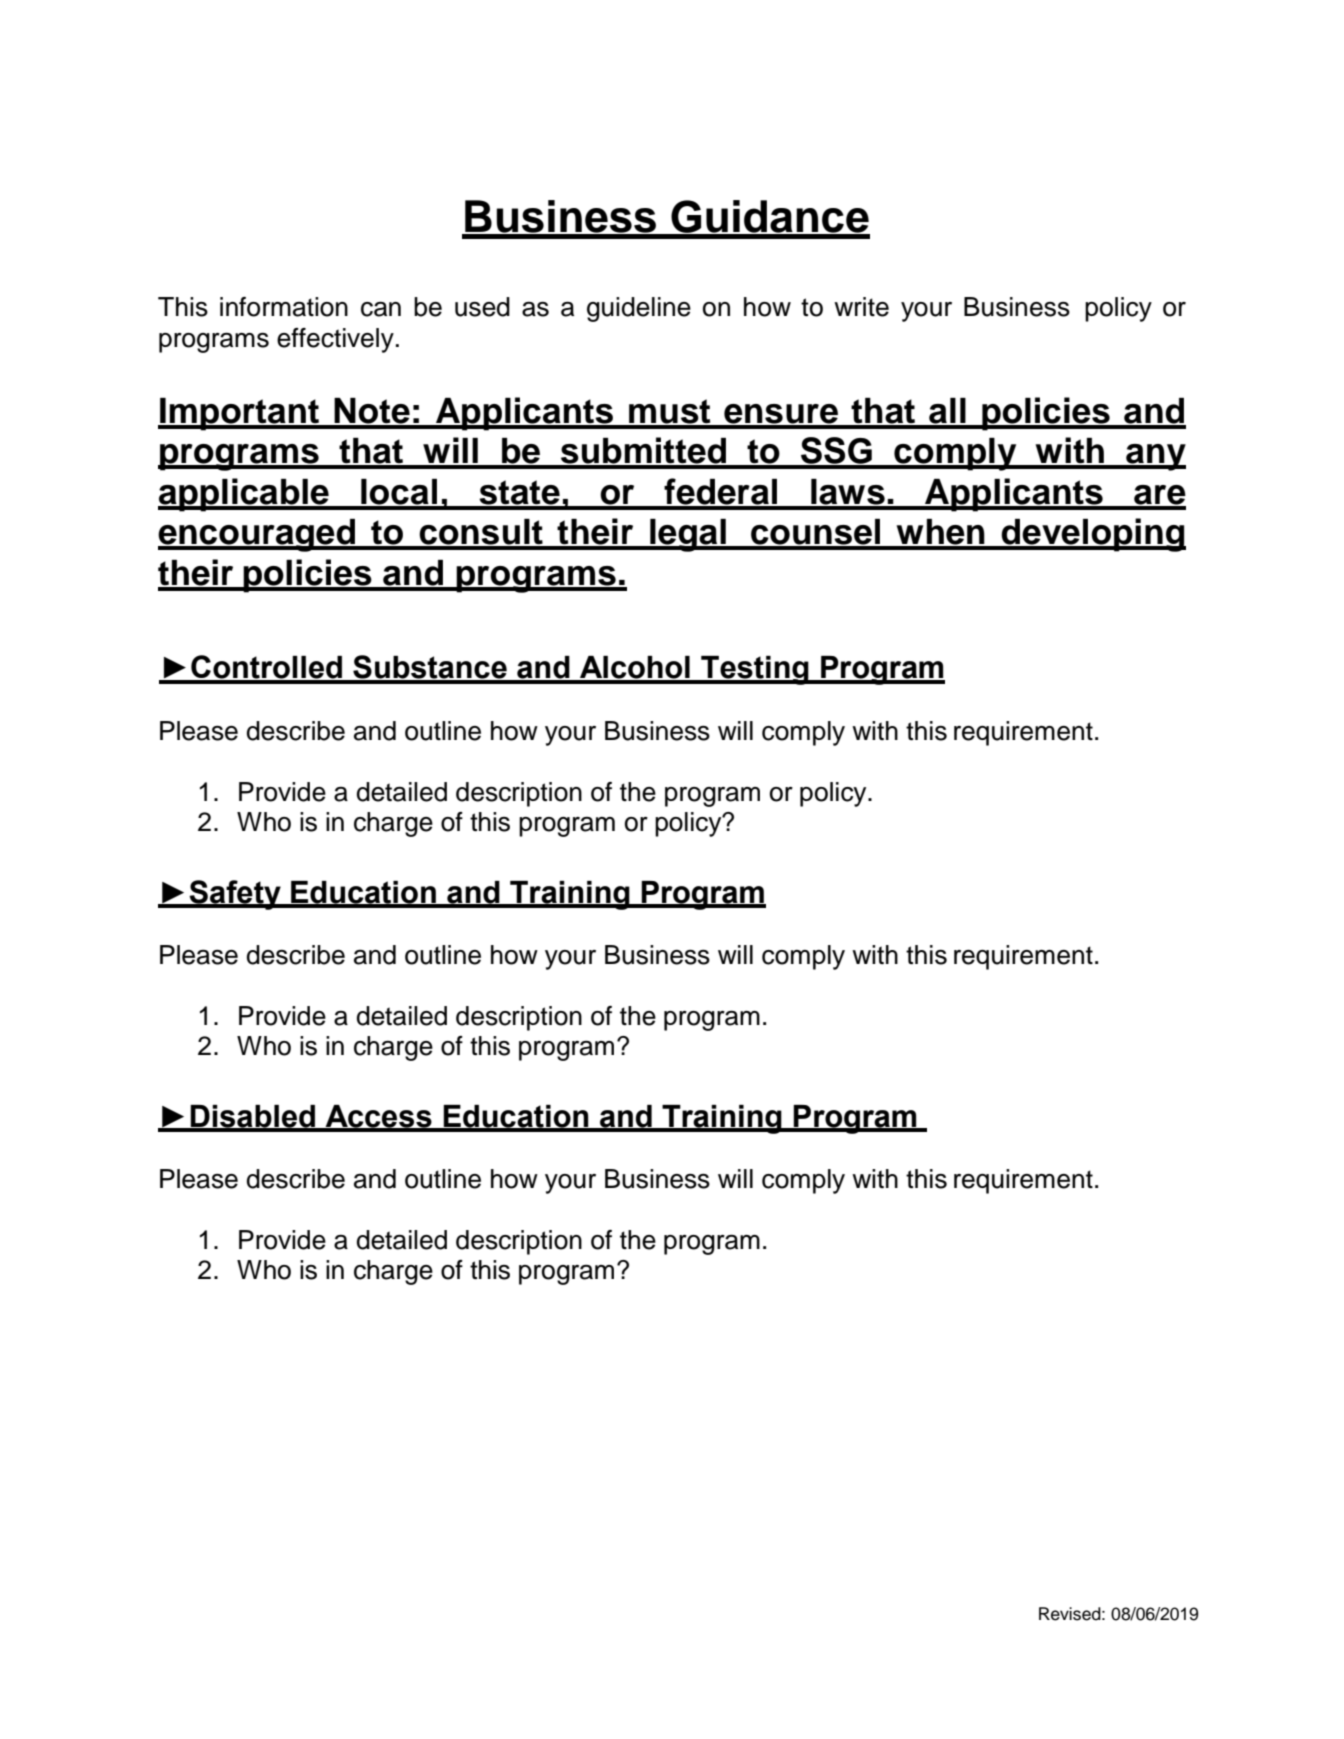 The image size is (1344, 1739). I want to click on guideline, so click(639, 309).
